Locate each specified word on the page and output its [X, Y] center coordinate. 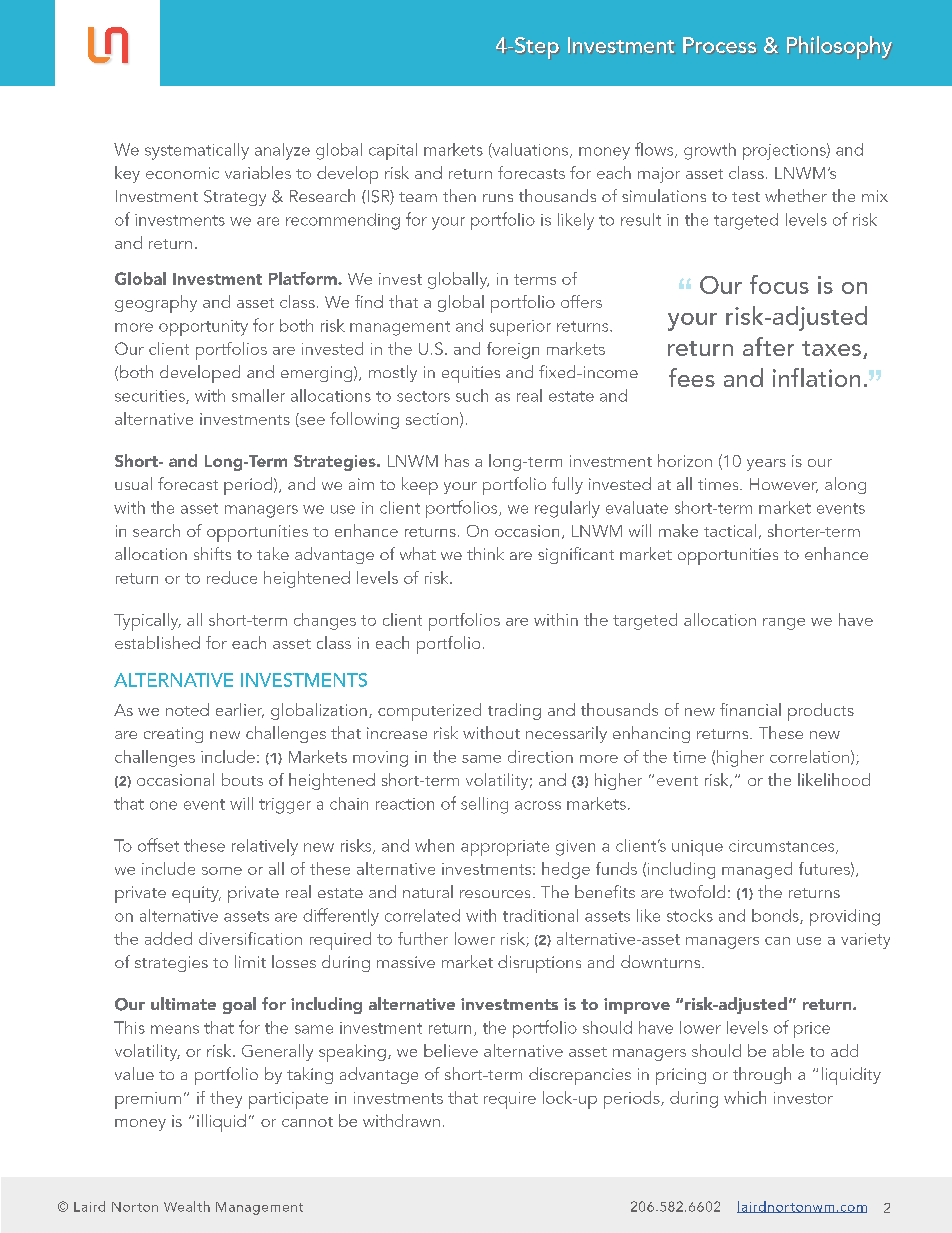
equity [196, 894]
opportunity [203, 328]
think [485, 553]
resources [495, 894]
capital [393, 151]
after [768, 346]
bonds [776, 916]
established [157, 642]
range [784, 624]
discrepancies [580, 1076]
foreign [513, 350]
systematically [197, 151]
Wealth [187, 1206]
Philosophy [839, 47]
